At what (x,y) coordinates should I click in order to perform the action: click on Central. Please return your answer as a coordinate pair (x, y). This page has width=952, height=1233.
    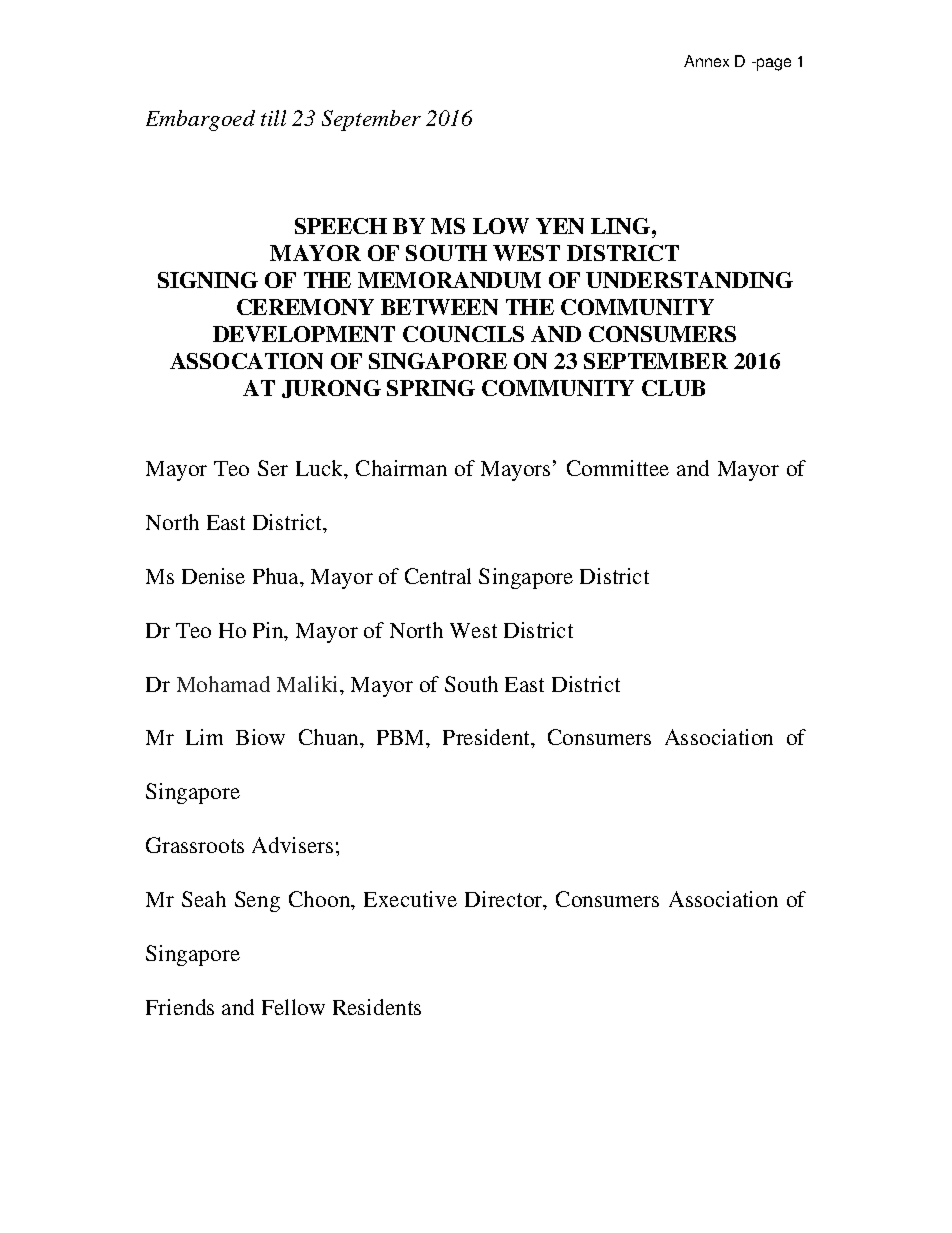
    Looking at the image, I should click on (438, 576).
